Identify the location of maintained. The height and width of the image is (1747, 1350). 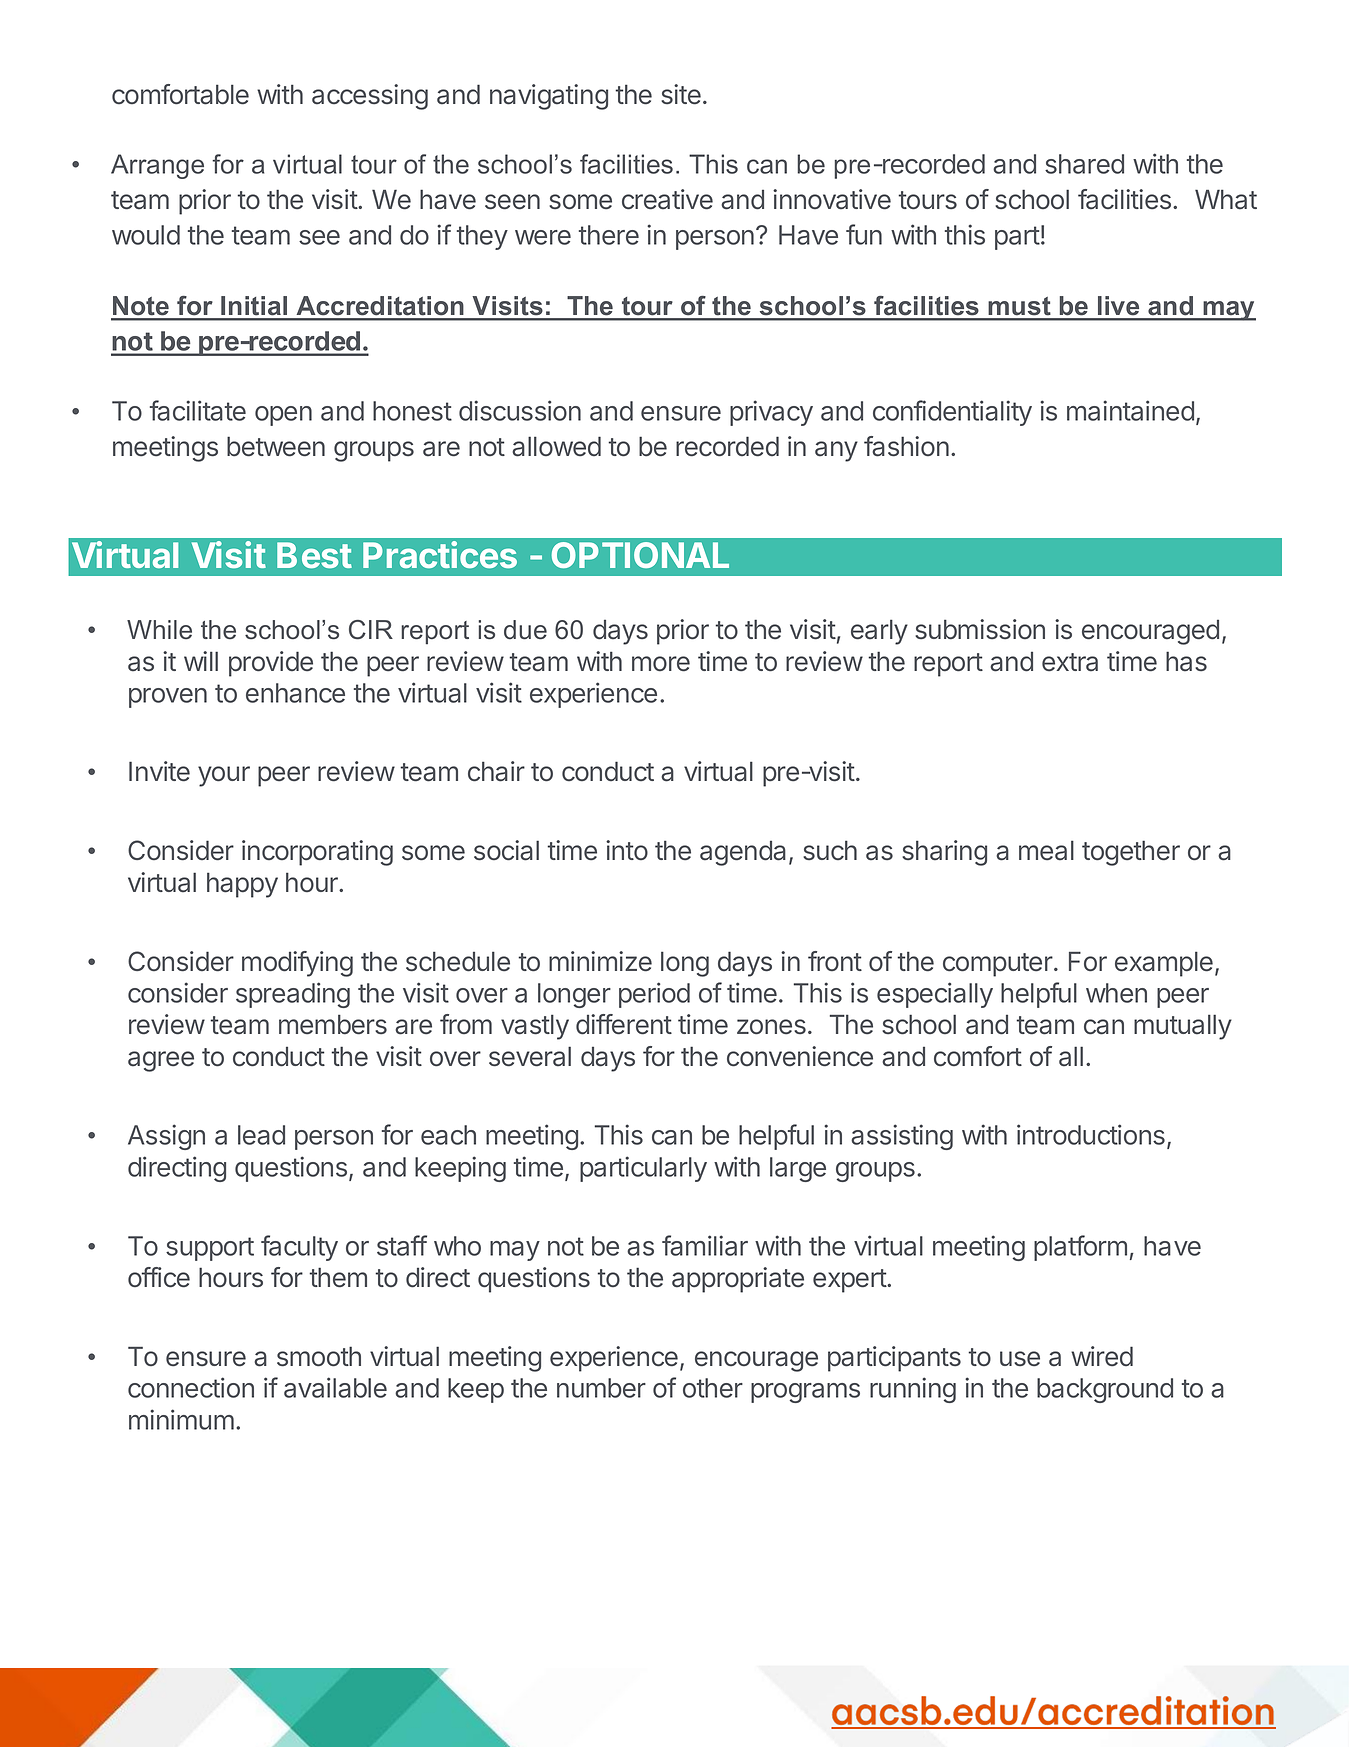
(1130, 410).
